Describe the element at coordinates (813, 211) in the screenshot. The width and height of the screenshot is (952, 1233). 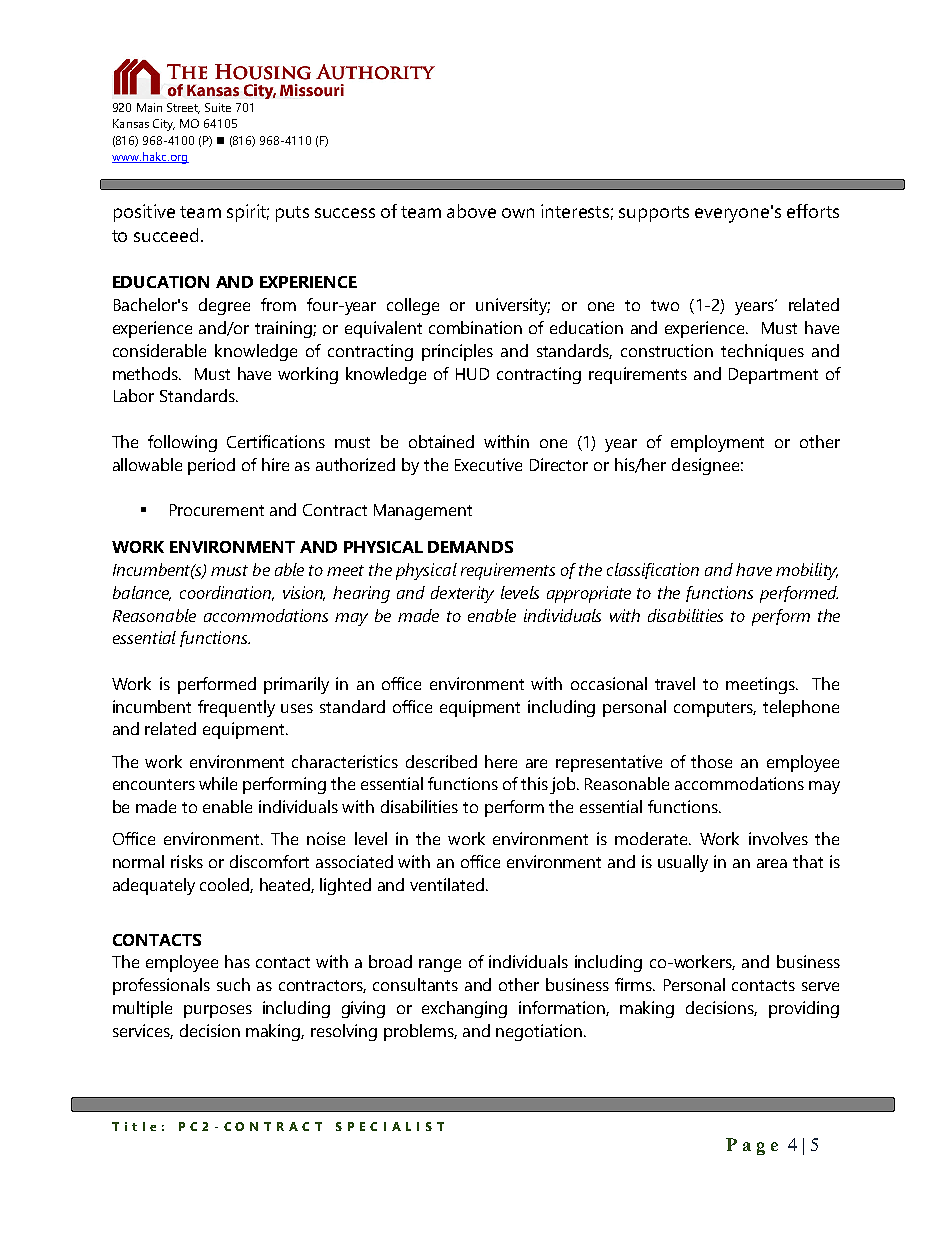
I see `efforts` at that location.
